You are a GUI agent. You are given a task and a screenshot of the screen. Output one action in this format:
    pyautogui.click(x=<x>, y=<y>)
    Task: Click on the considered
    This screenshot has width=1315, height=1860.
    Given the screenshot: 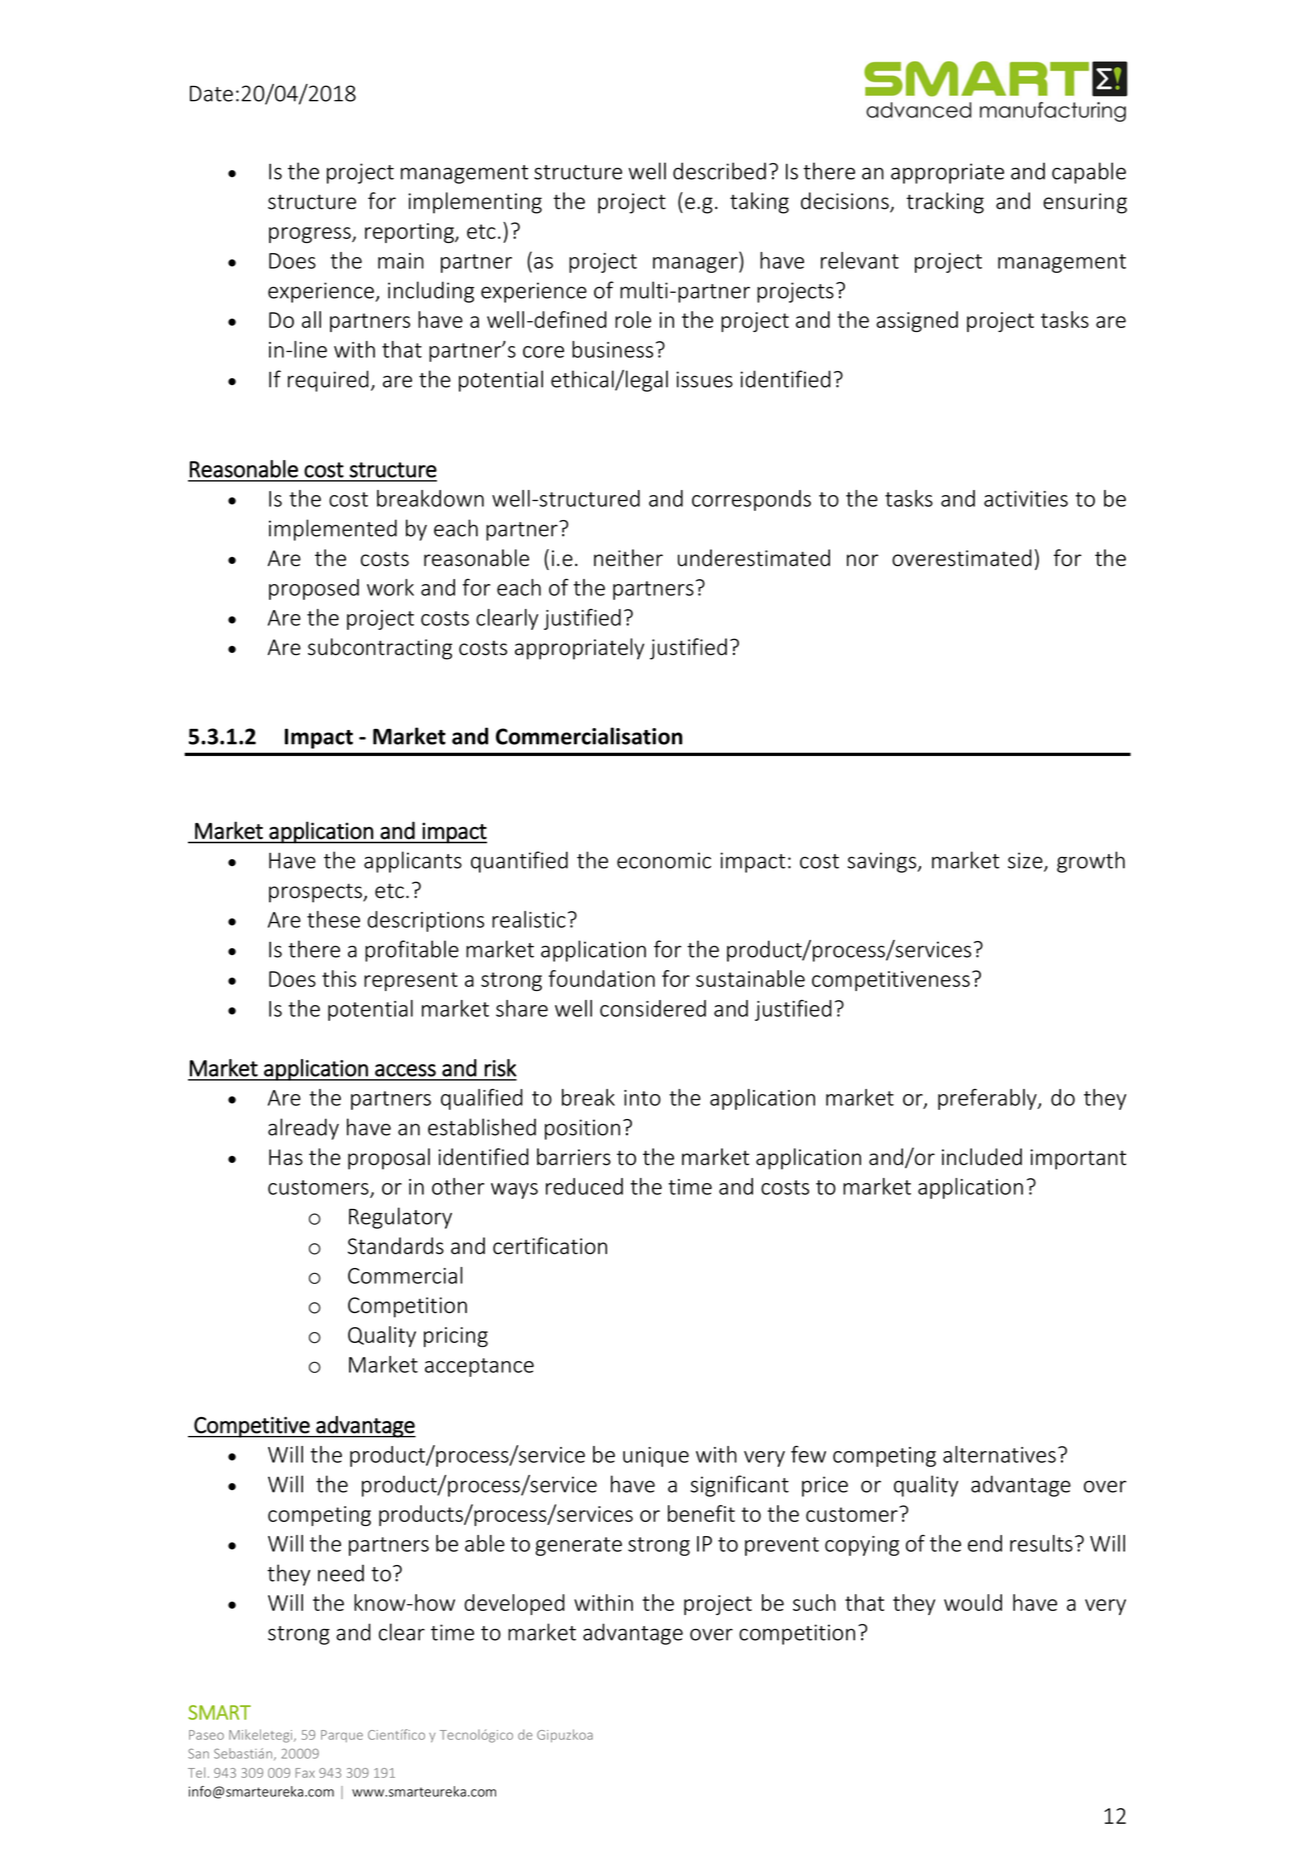 What is the action you would take?
    pyautogui.click(x=653, y=1008)
